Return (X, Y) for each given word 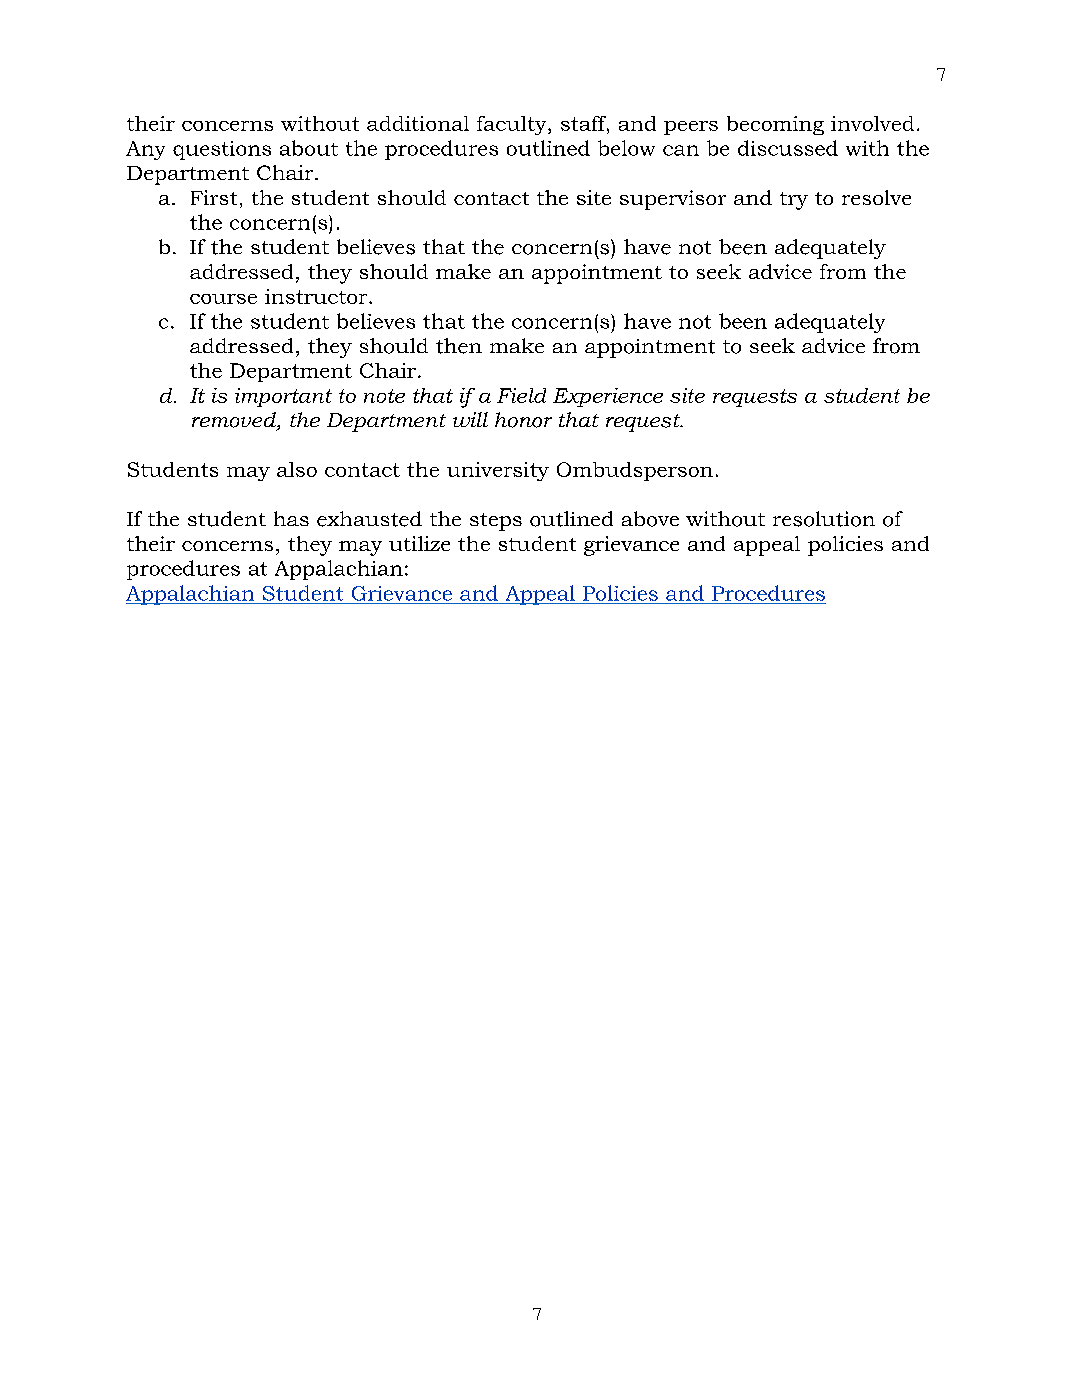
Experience (608, 397)
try (794, 201)
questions (222, 150)
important (283, 397)
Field (521, 395)
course (223, 299)
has (291, 518)
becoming (775, 125)
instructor (317, 296)
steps (496, 522)
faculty (513, 125)
